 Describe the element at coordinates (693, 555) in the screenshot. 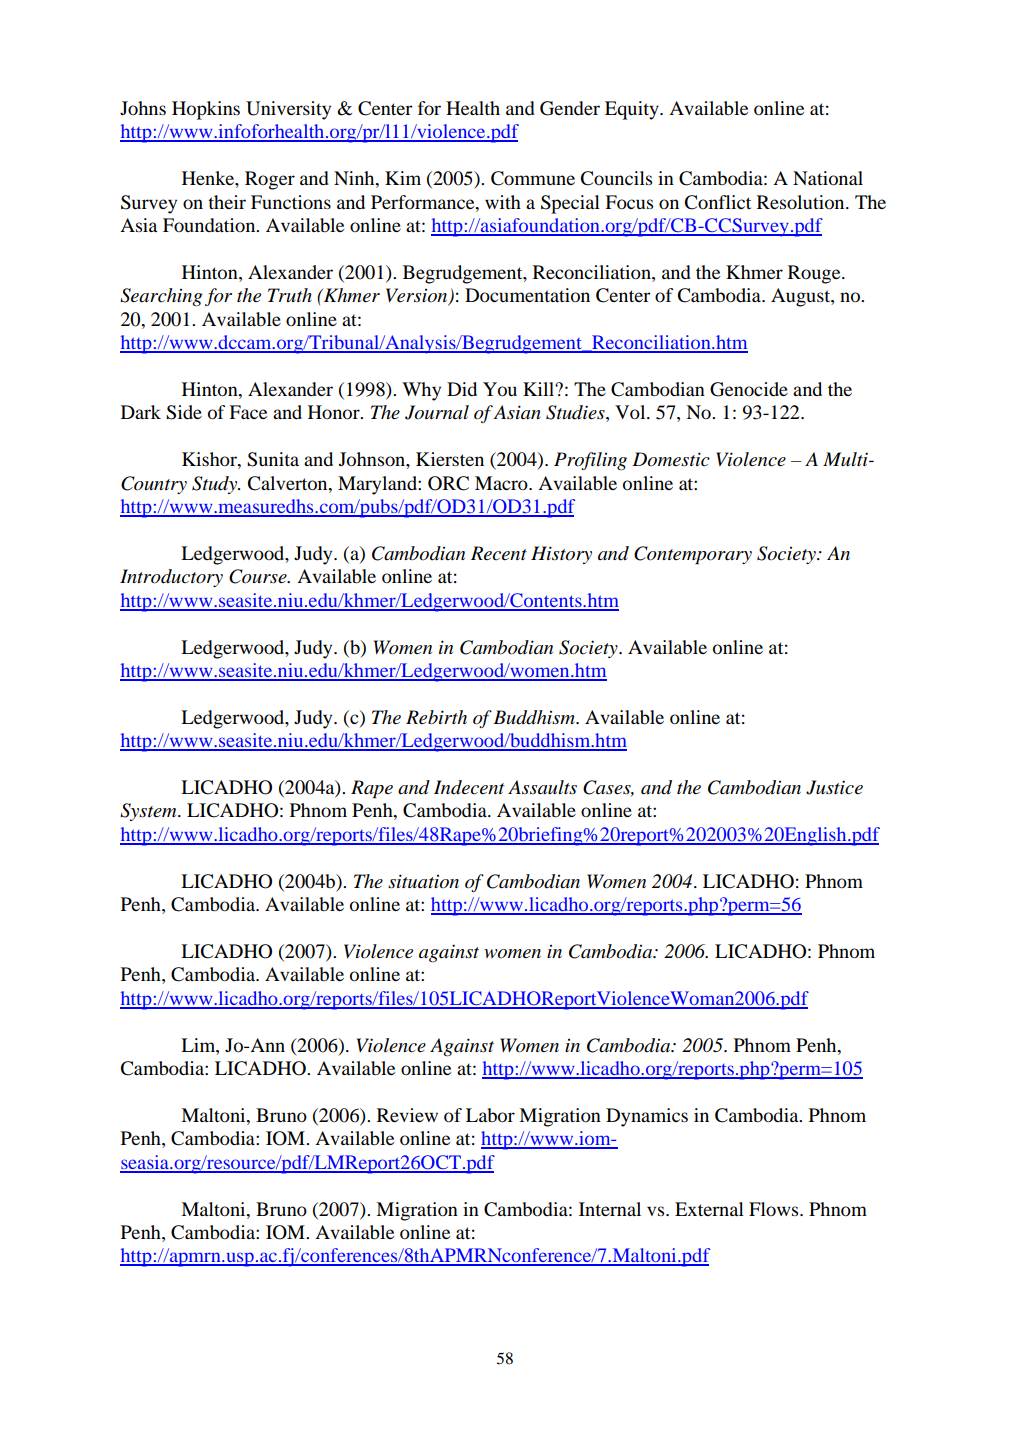

I see `Contemporary` at that location.
